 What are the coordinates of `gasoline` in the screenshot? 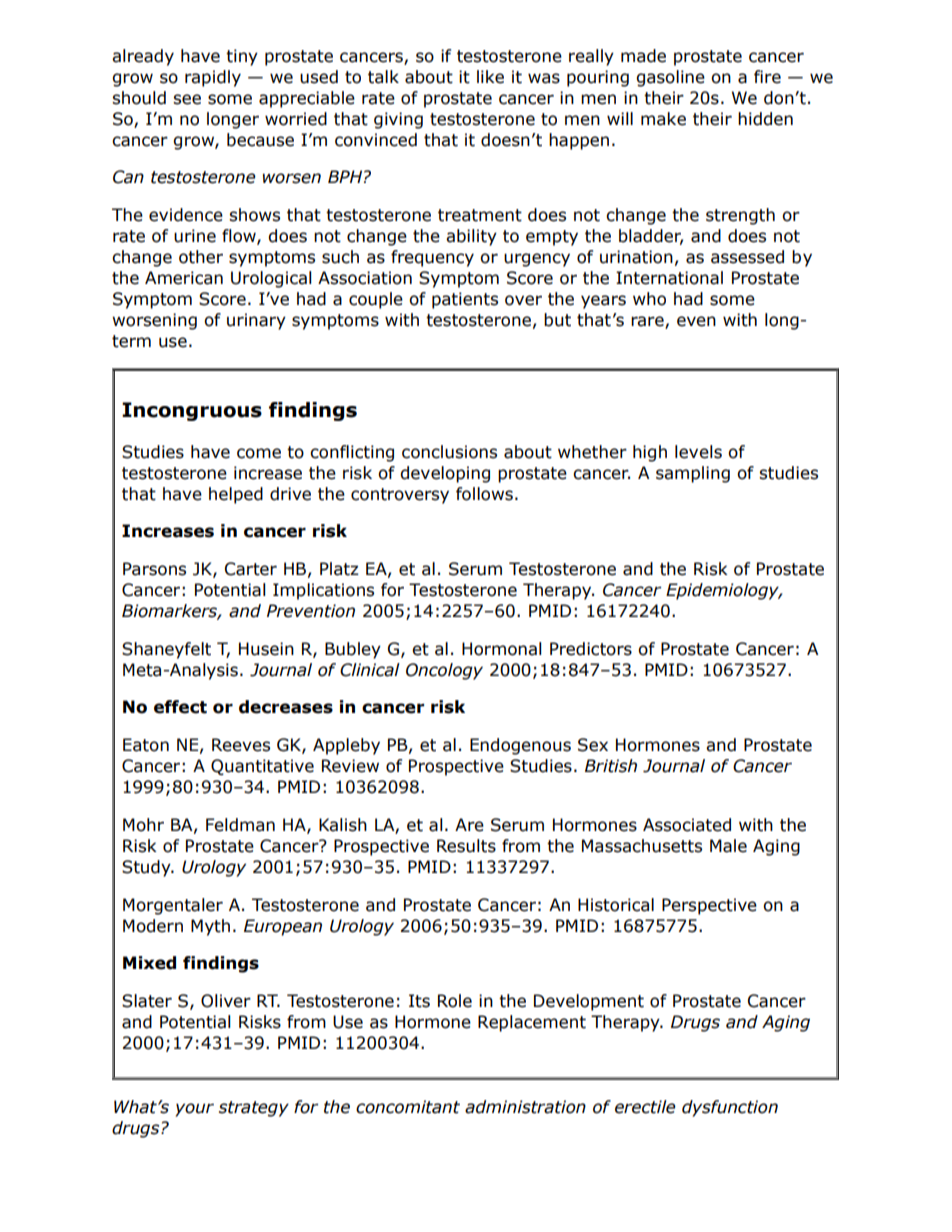 It's located at (670, 78).
